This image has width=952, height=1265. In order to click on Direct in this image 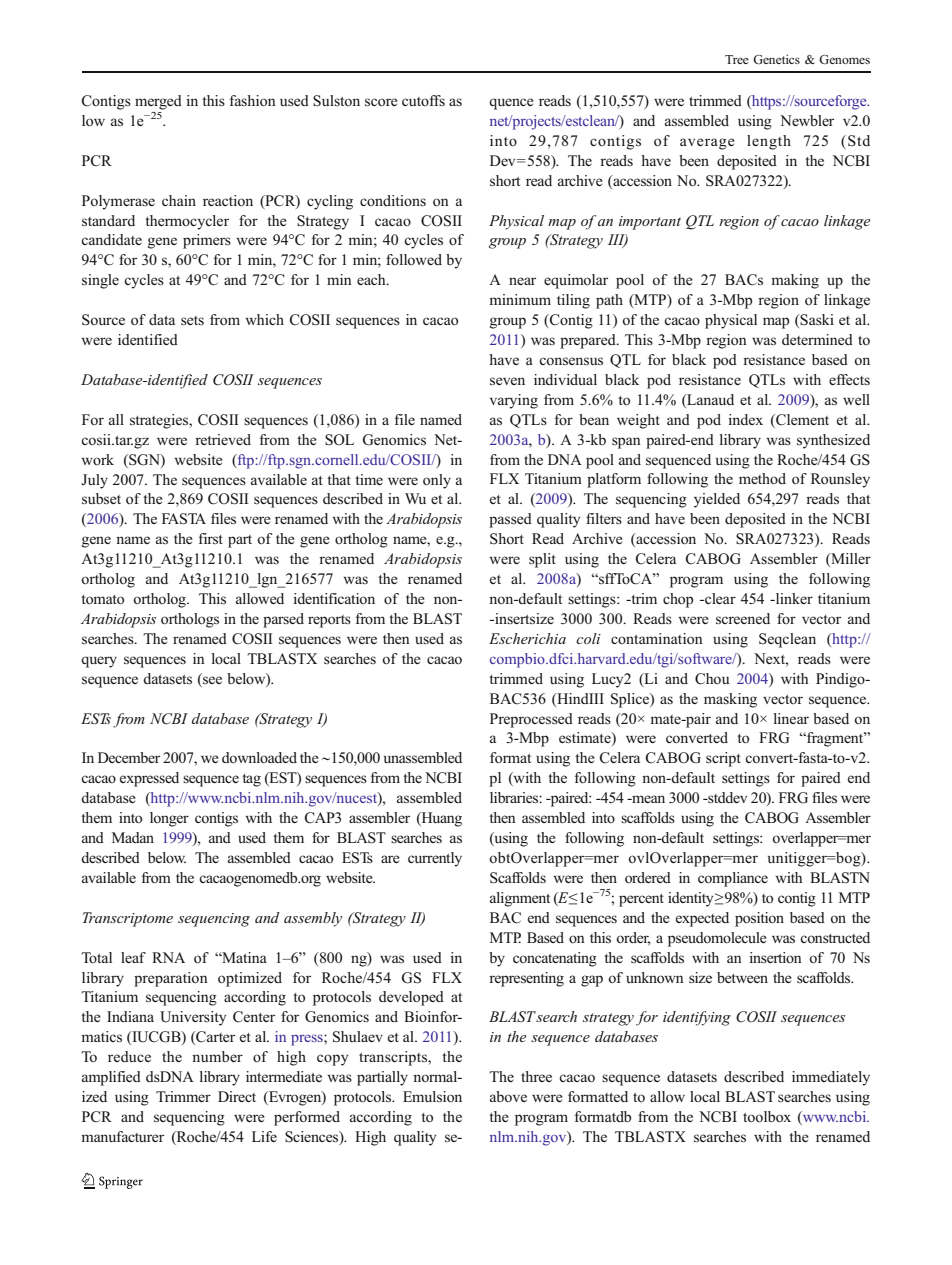, I will do `click(237, 1096)`.
